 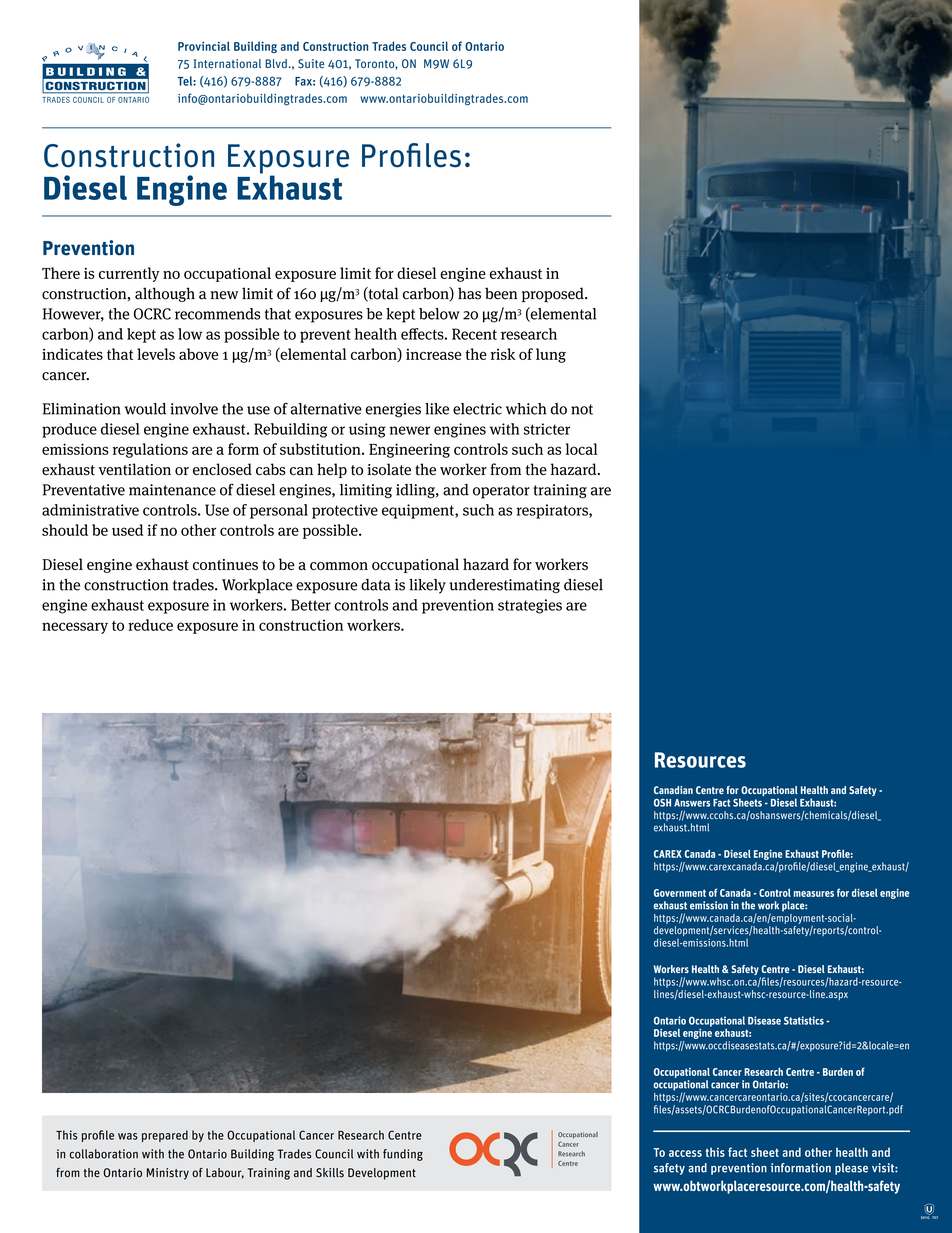 What do you see at coordinates (530, 606) in the document?
I see `strategies` at bounding box center [530, 606].
